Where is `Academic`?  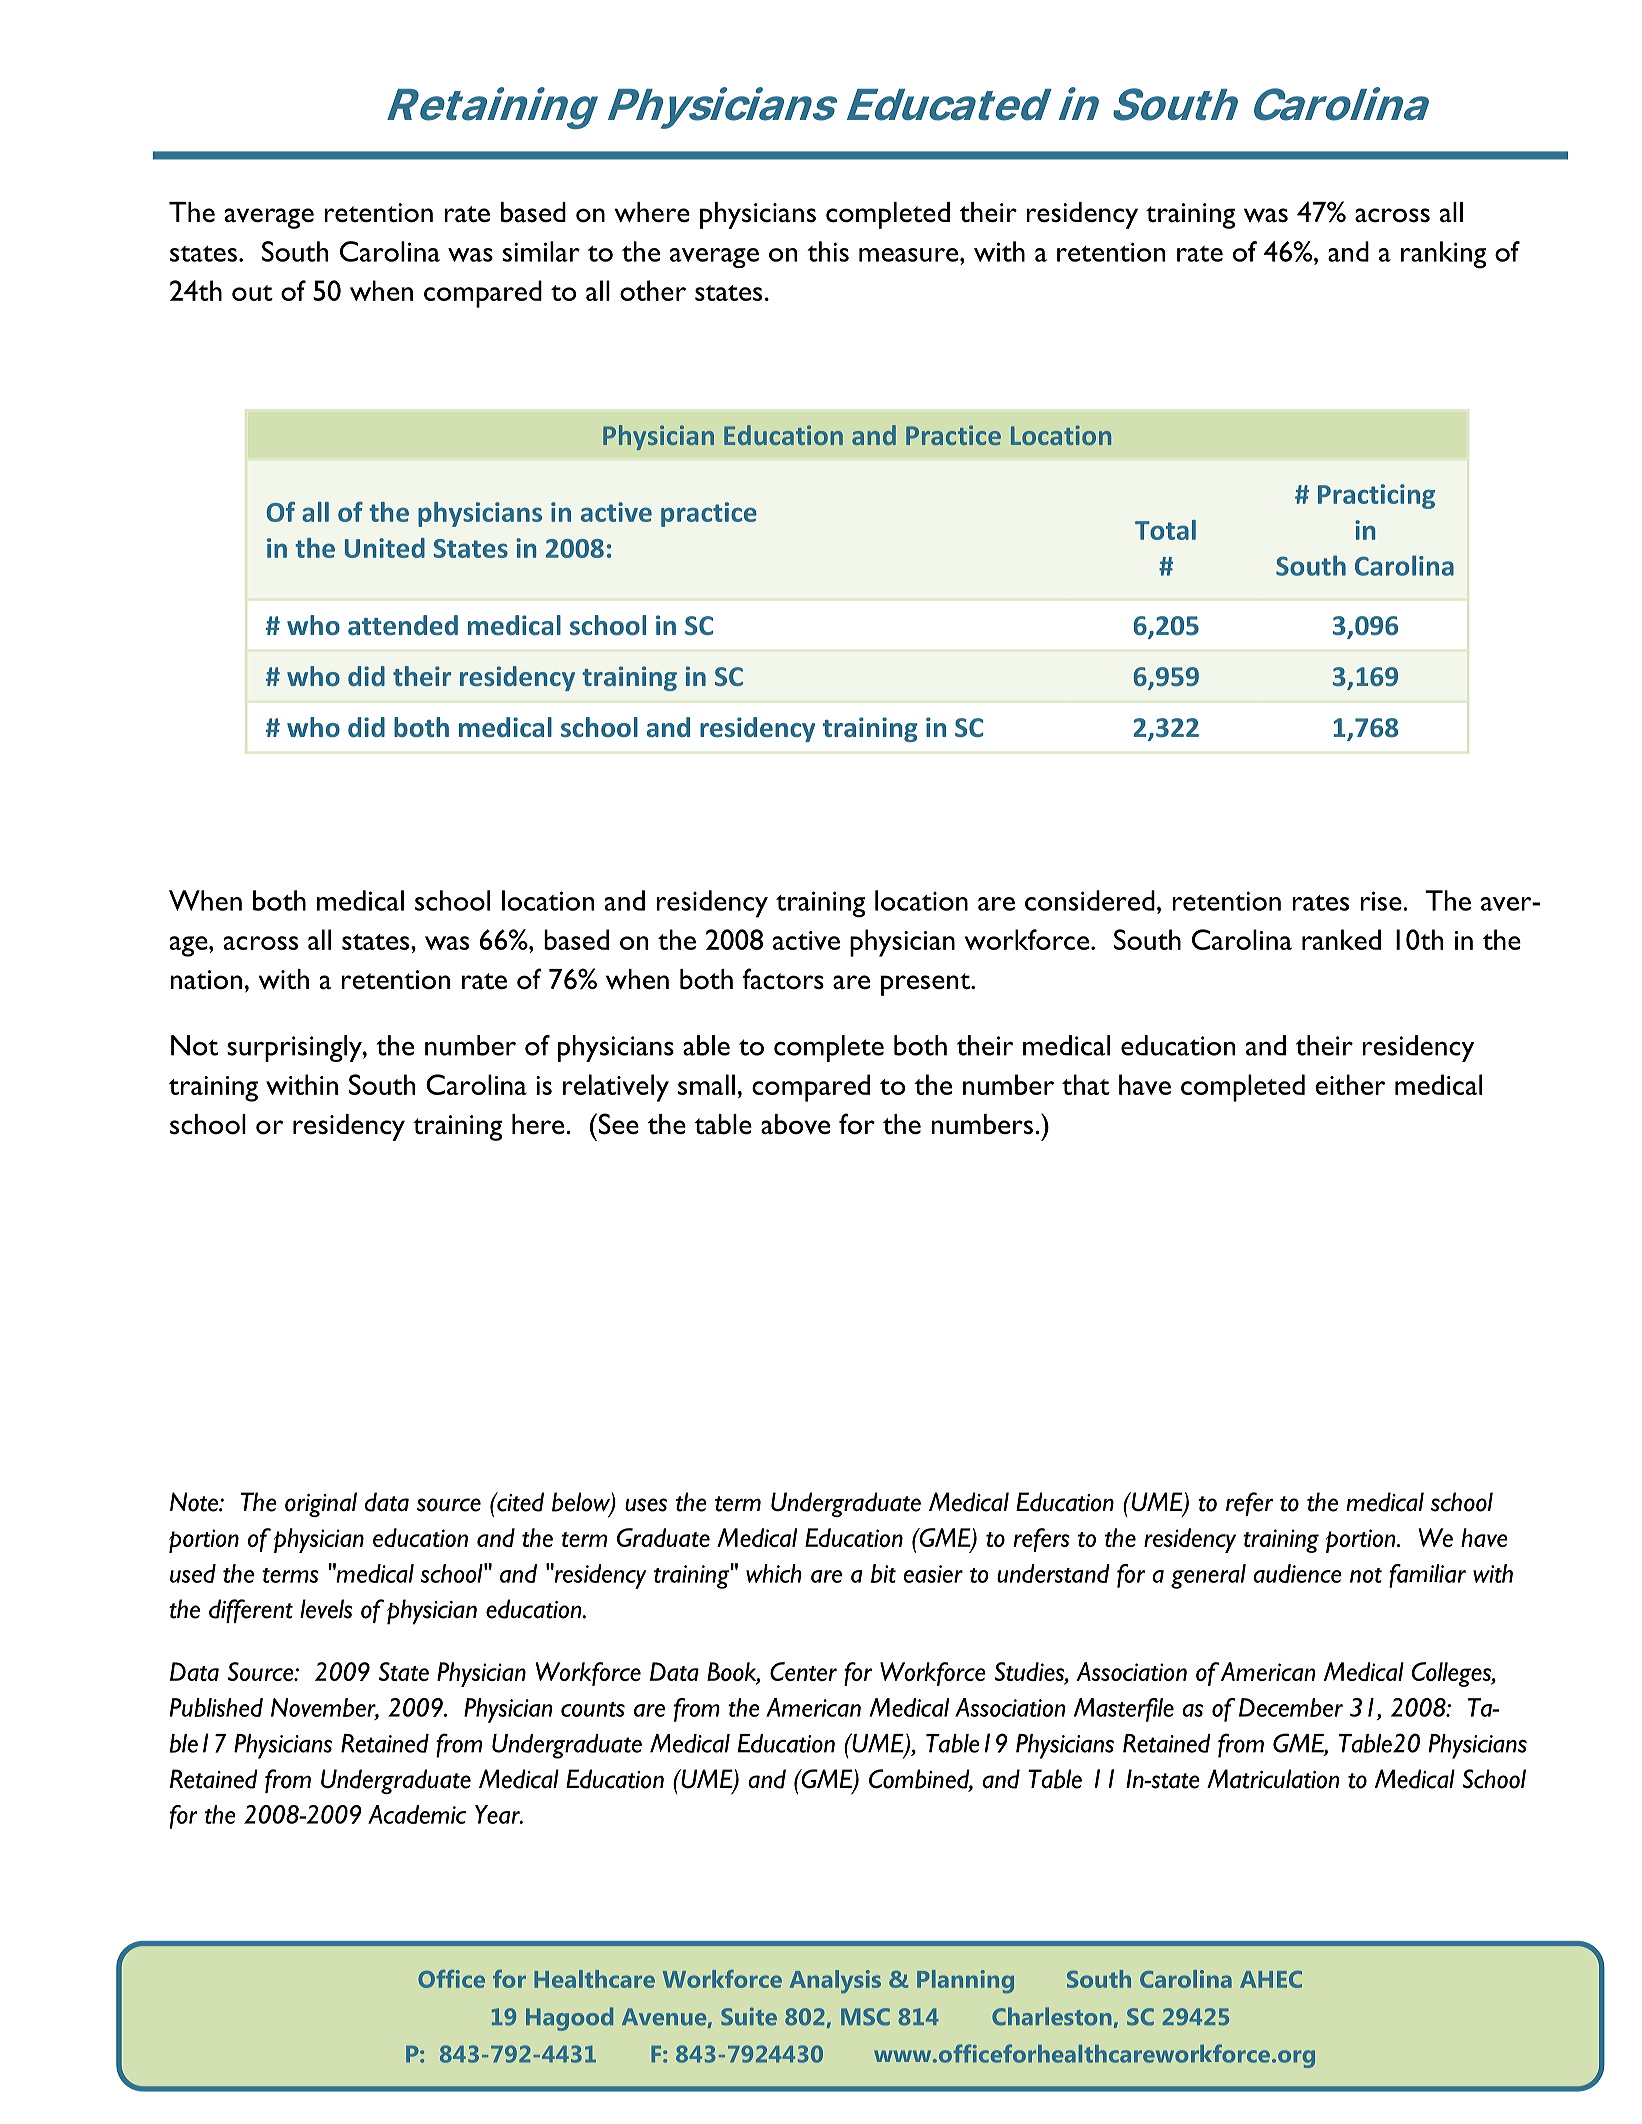
Academic is located at coordinates (417, 1814).
